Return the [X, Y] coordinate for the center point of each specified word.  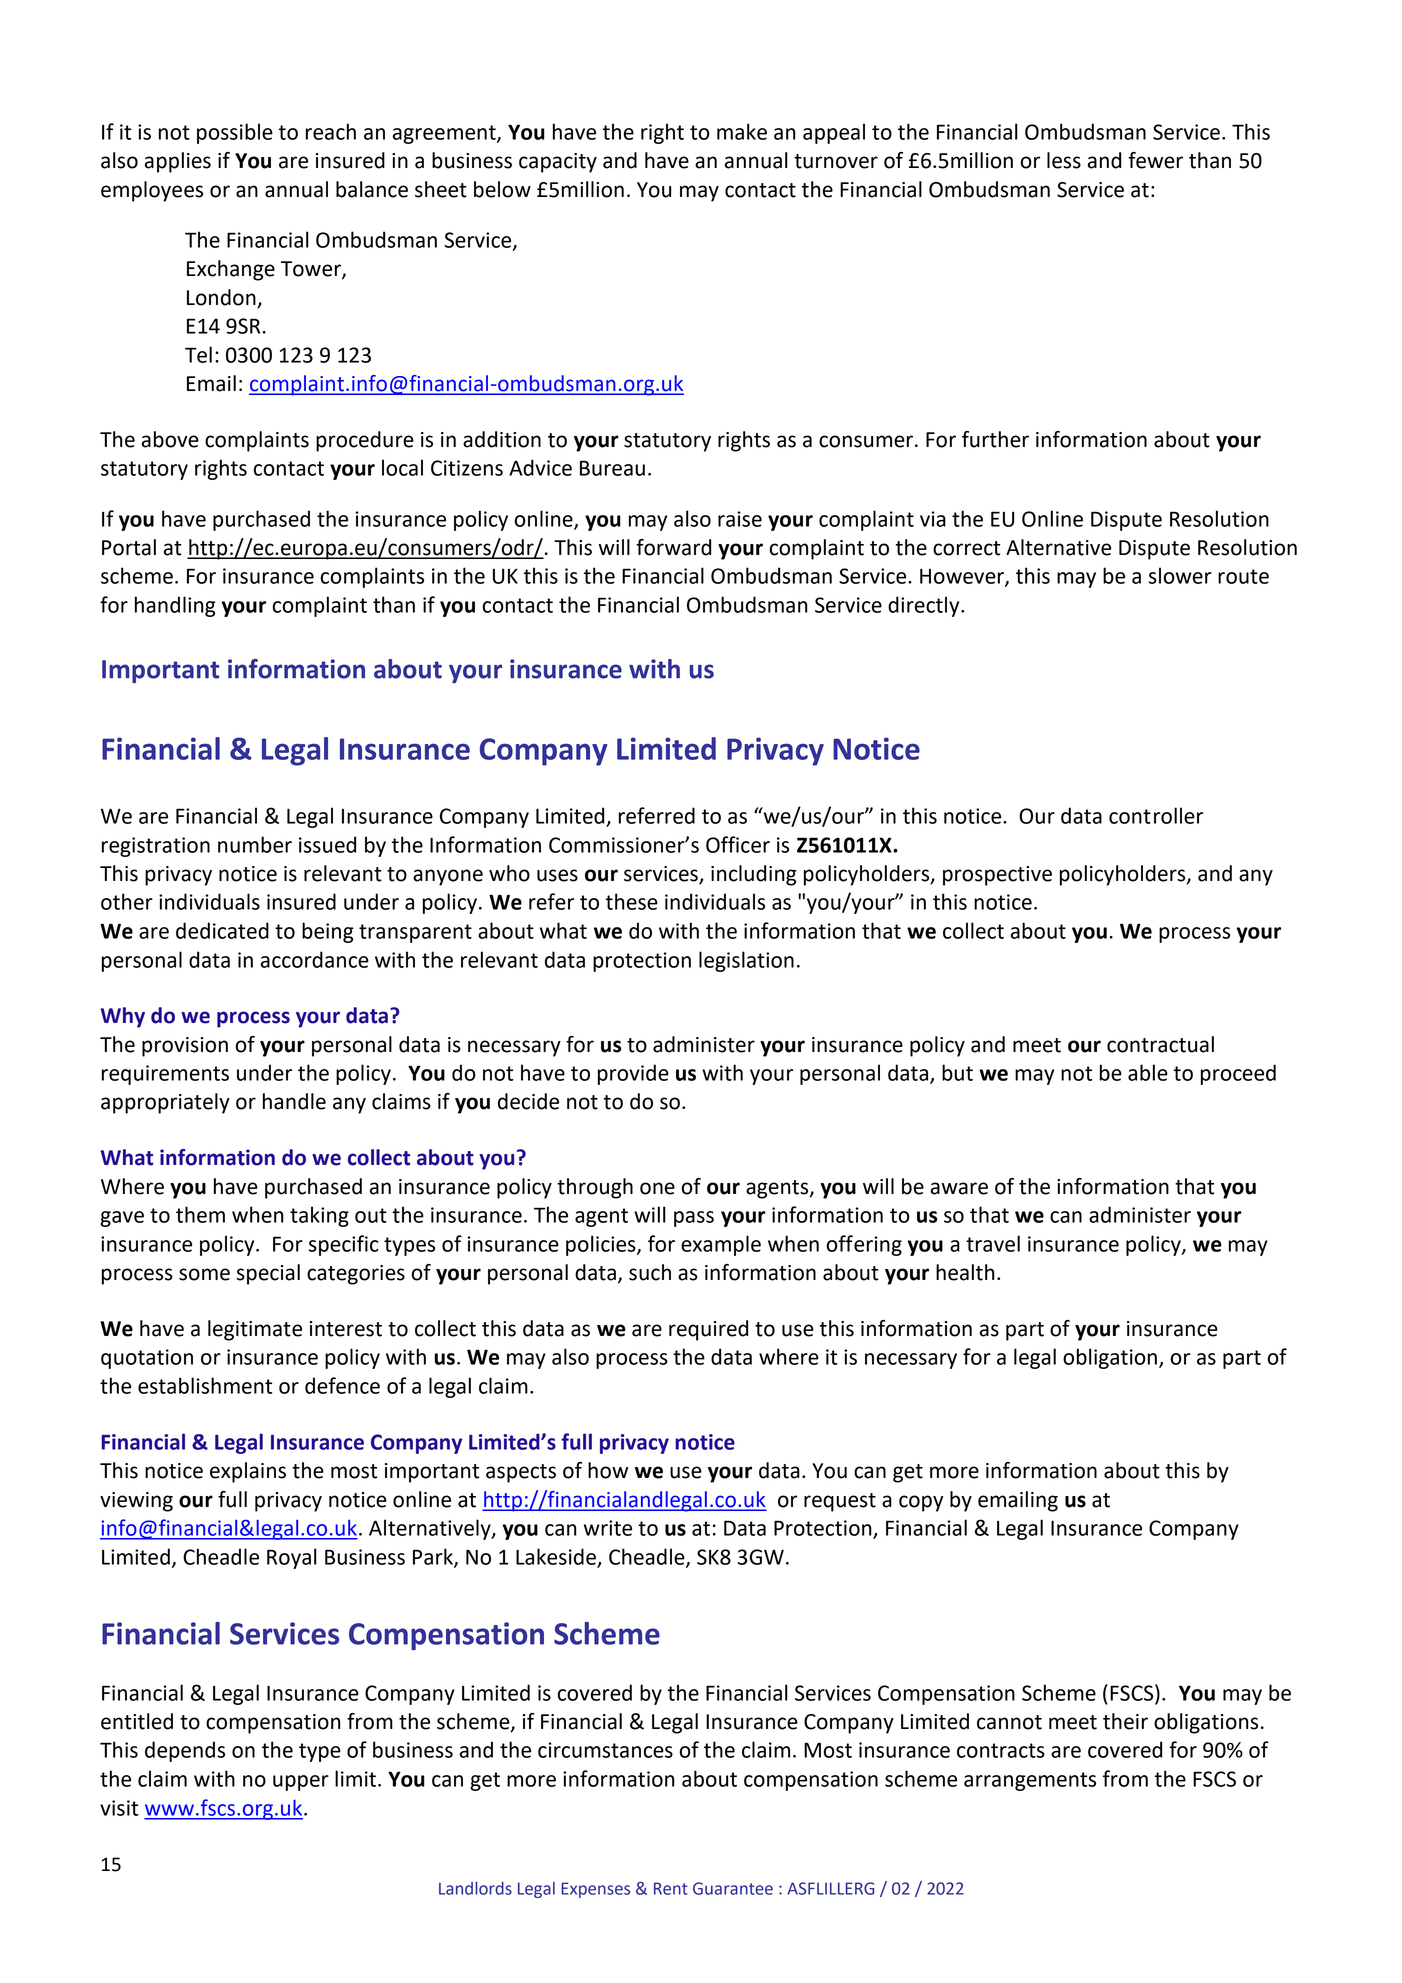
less [1064, 160]
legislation [746, 961]
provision [185, 1047]
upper [301, 1783]
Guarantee [733, 1888]
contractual [1160, 1044]
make [742, 131]
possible [235, 133]
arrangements [1030, 1781]
